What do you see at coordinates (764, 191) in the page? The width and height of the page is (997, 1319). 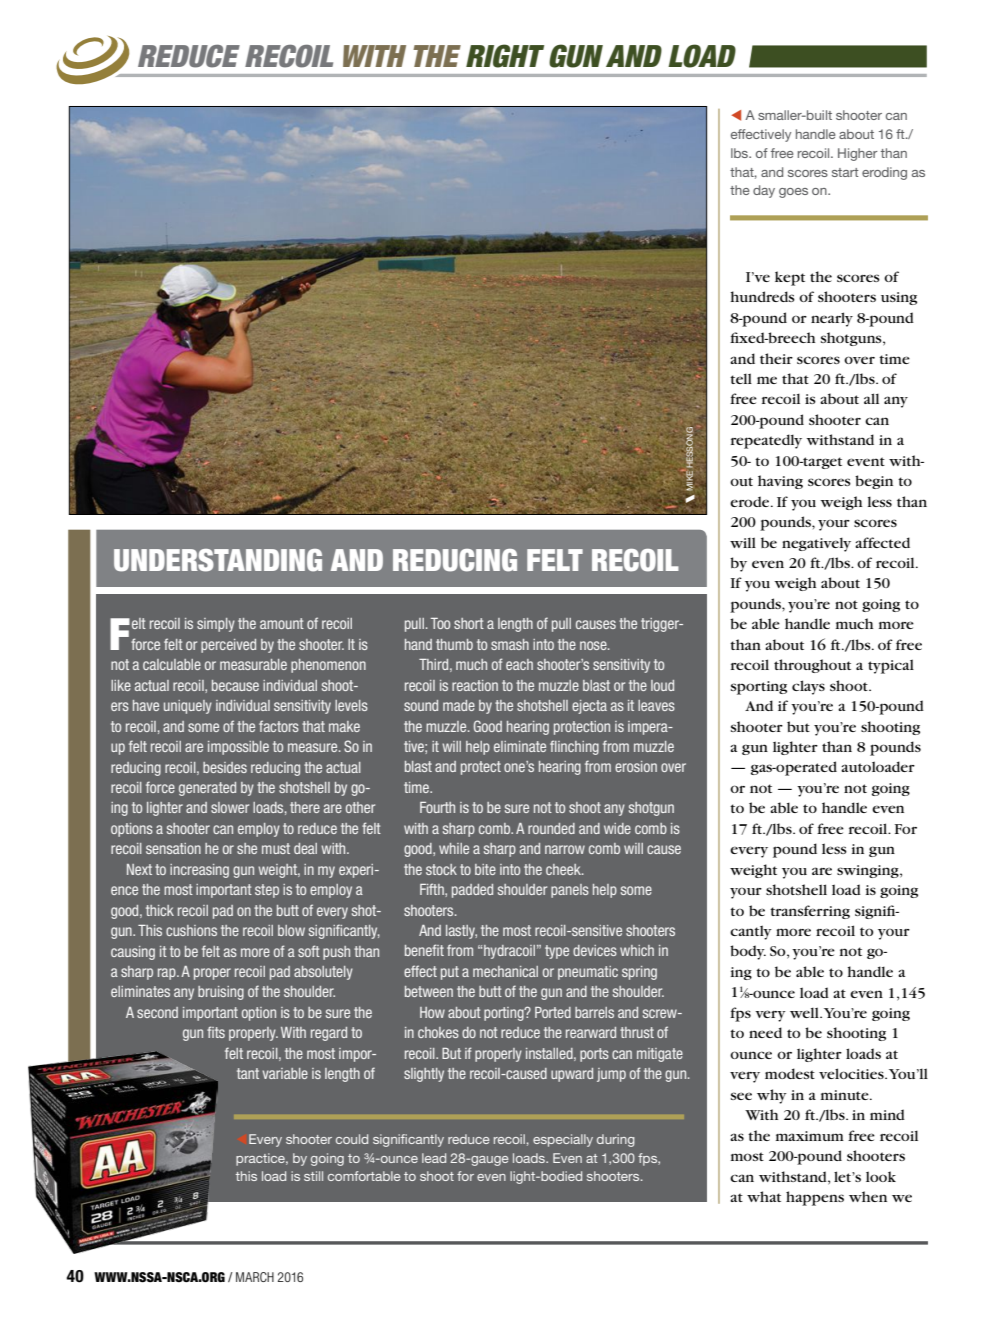 I see `day` at bounding box center [764, 191].
